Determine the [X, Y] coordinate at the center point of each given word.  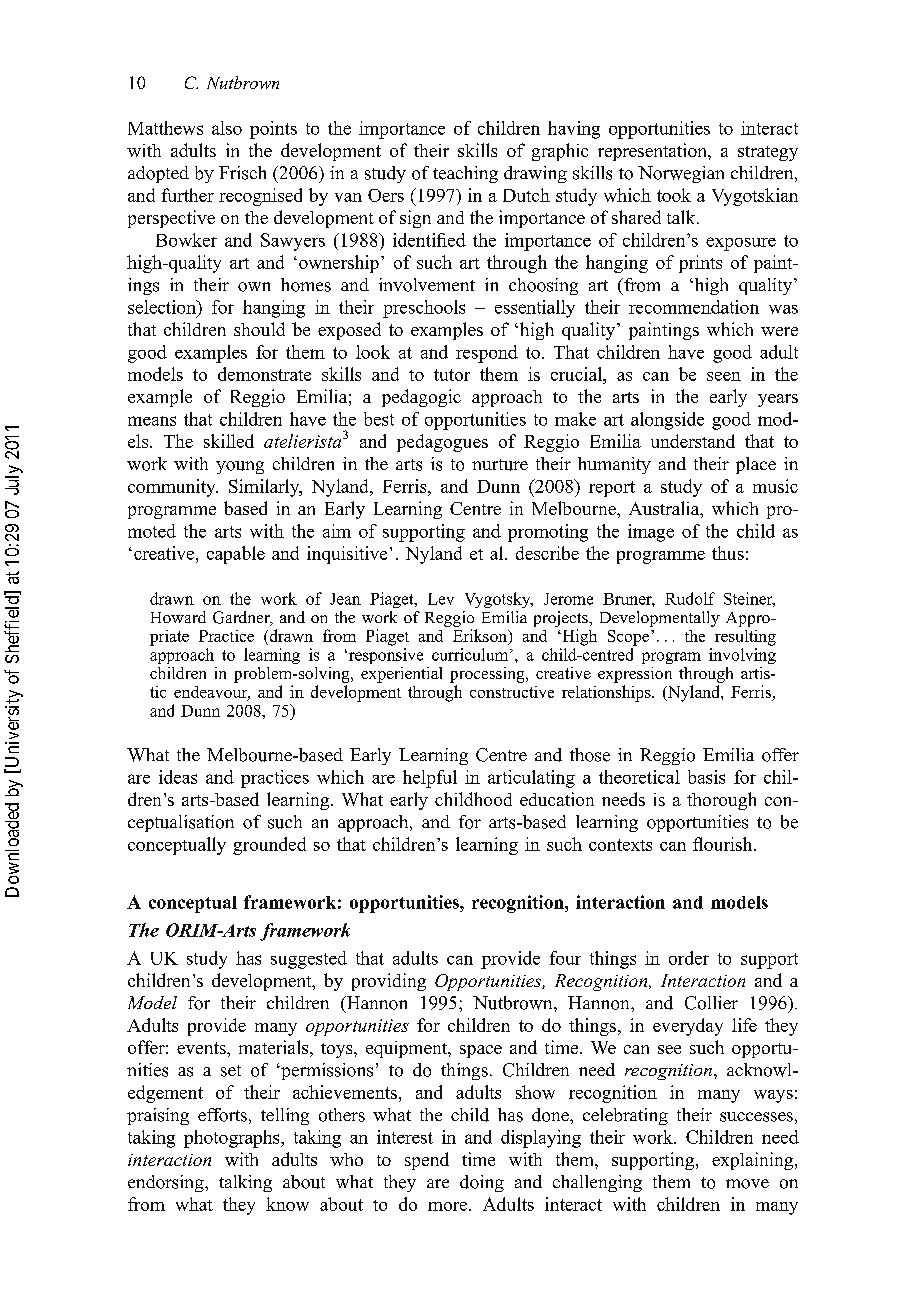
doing [482, 1183]
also [227, 128]
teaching [465, 174]
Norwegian [681, 174]
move [747, 1184]
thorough [721, 801]
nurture [500, 465]
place [756, 465]
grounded [269, 846]
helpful [430, 779]
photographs [233, 1139]
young [240, 467]
